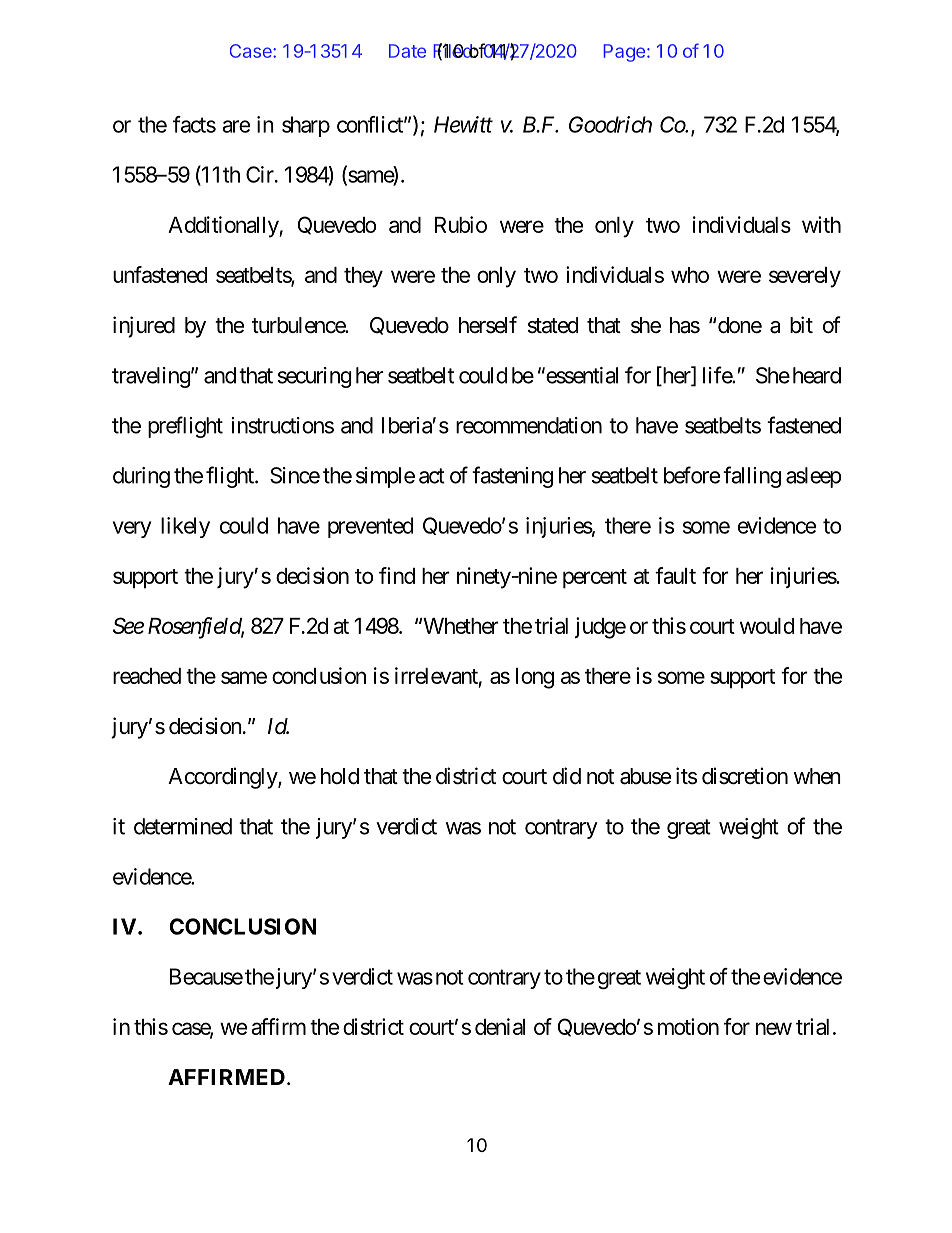 The width and height of the screenshot is (952, 1233). What do you see at coordinates (185, 527) in the screenshot?
I see `likely` at bounding box center [185, 527].
